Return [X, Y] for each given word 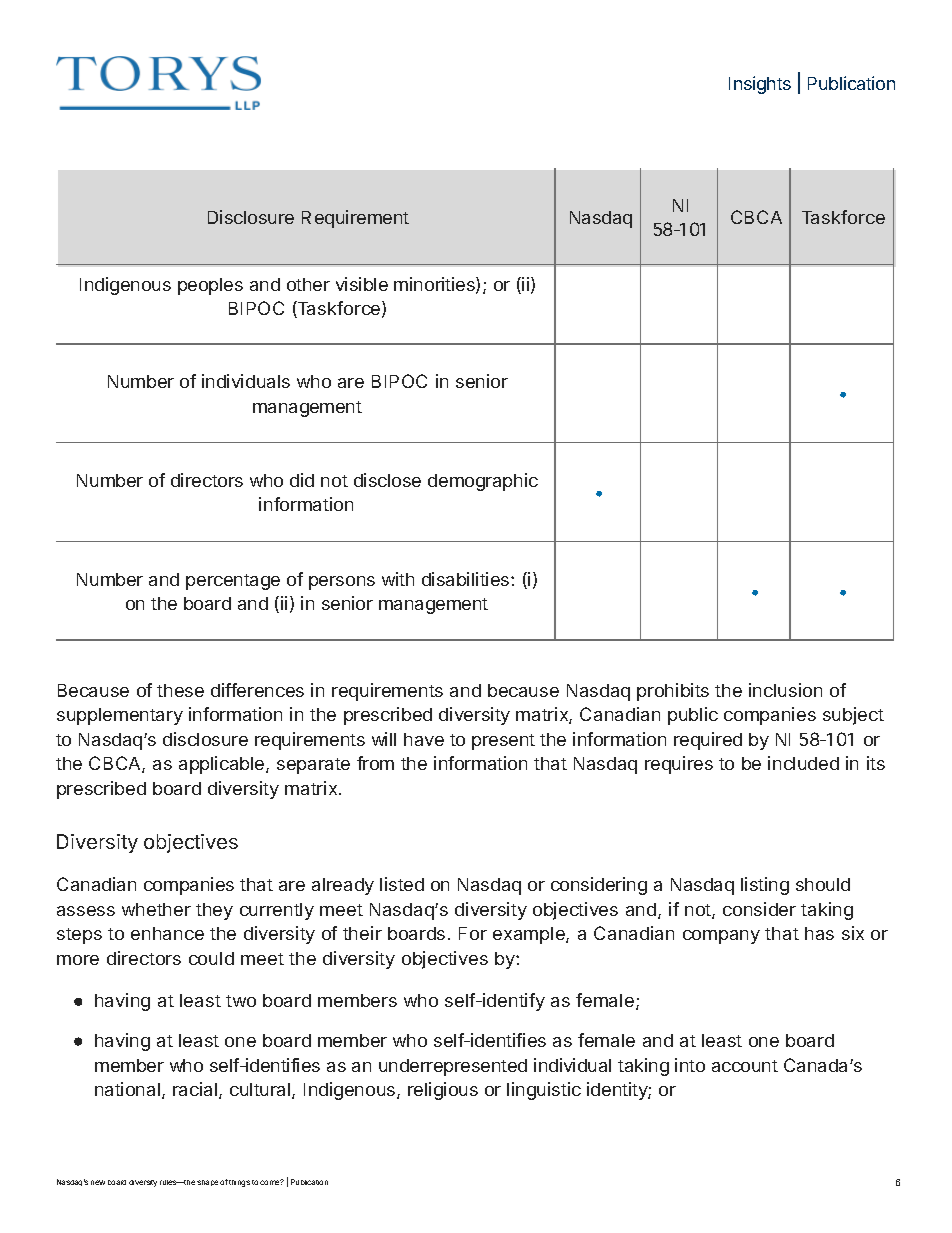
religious [443, 1091]
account [745, 1066]
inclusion [785, 690]
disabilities [467, 579]
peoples [210, 286]
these [180, 690]
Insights [760, 85]
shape [207, 1183]
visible [362, 284]
